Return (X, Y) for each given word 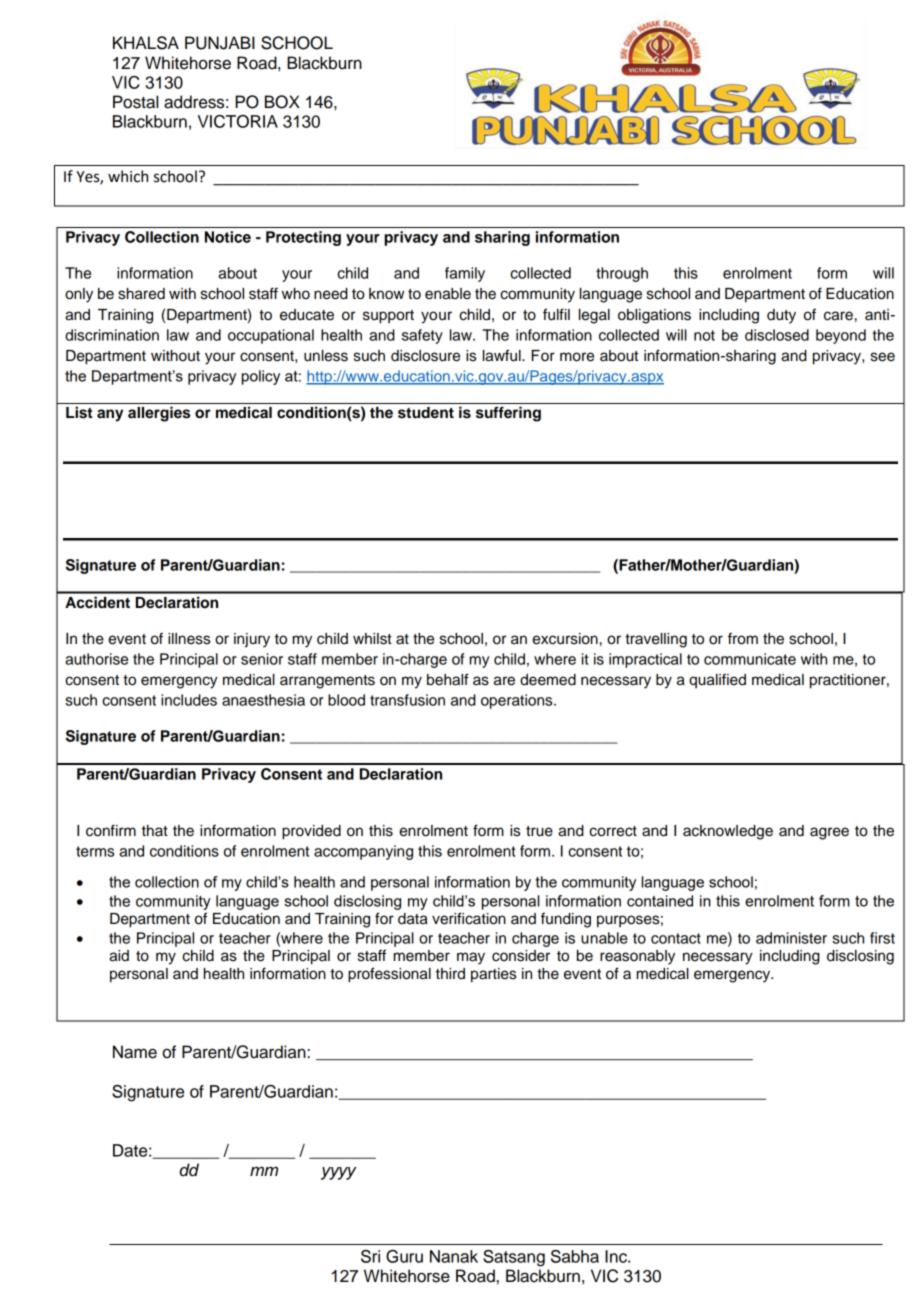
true (539, 831)
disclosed (777, 335)
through (622, 274)
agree (829, 833)
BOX (282, 102)
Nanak (454, 1256)
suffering (508, 414)
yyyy (339, 1173)
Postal (135, 102)
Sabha (575, 1256)
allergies (159, 414)
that (155, 831)
